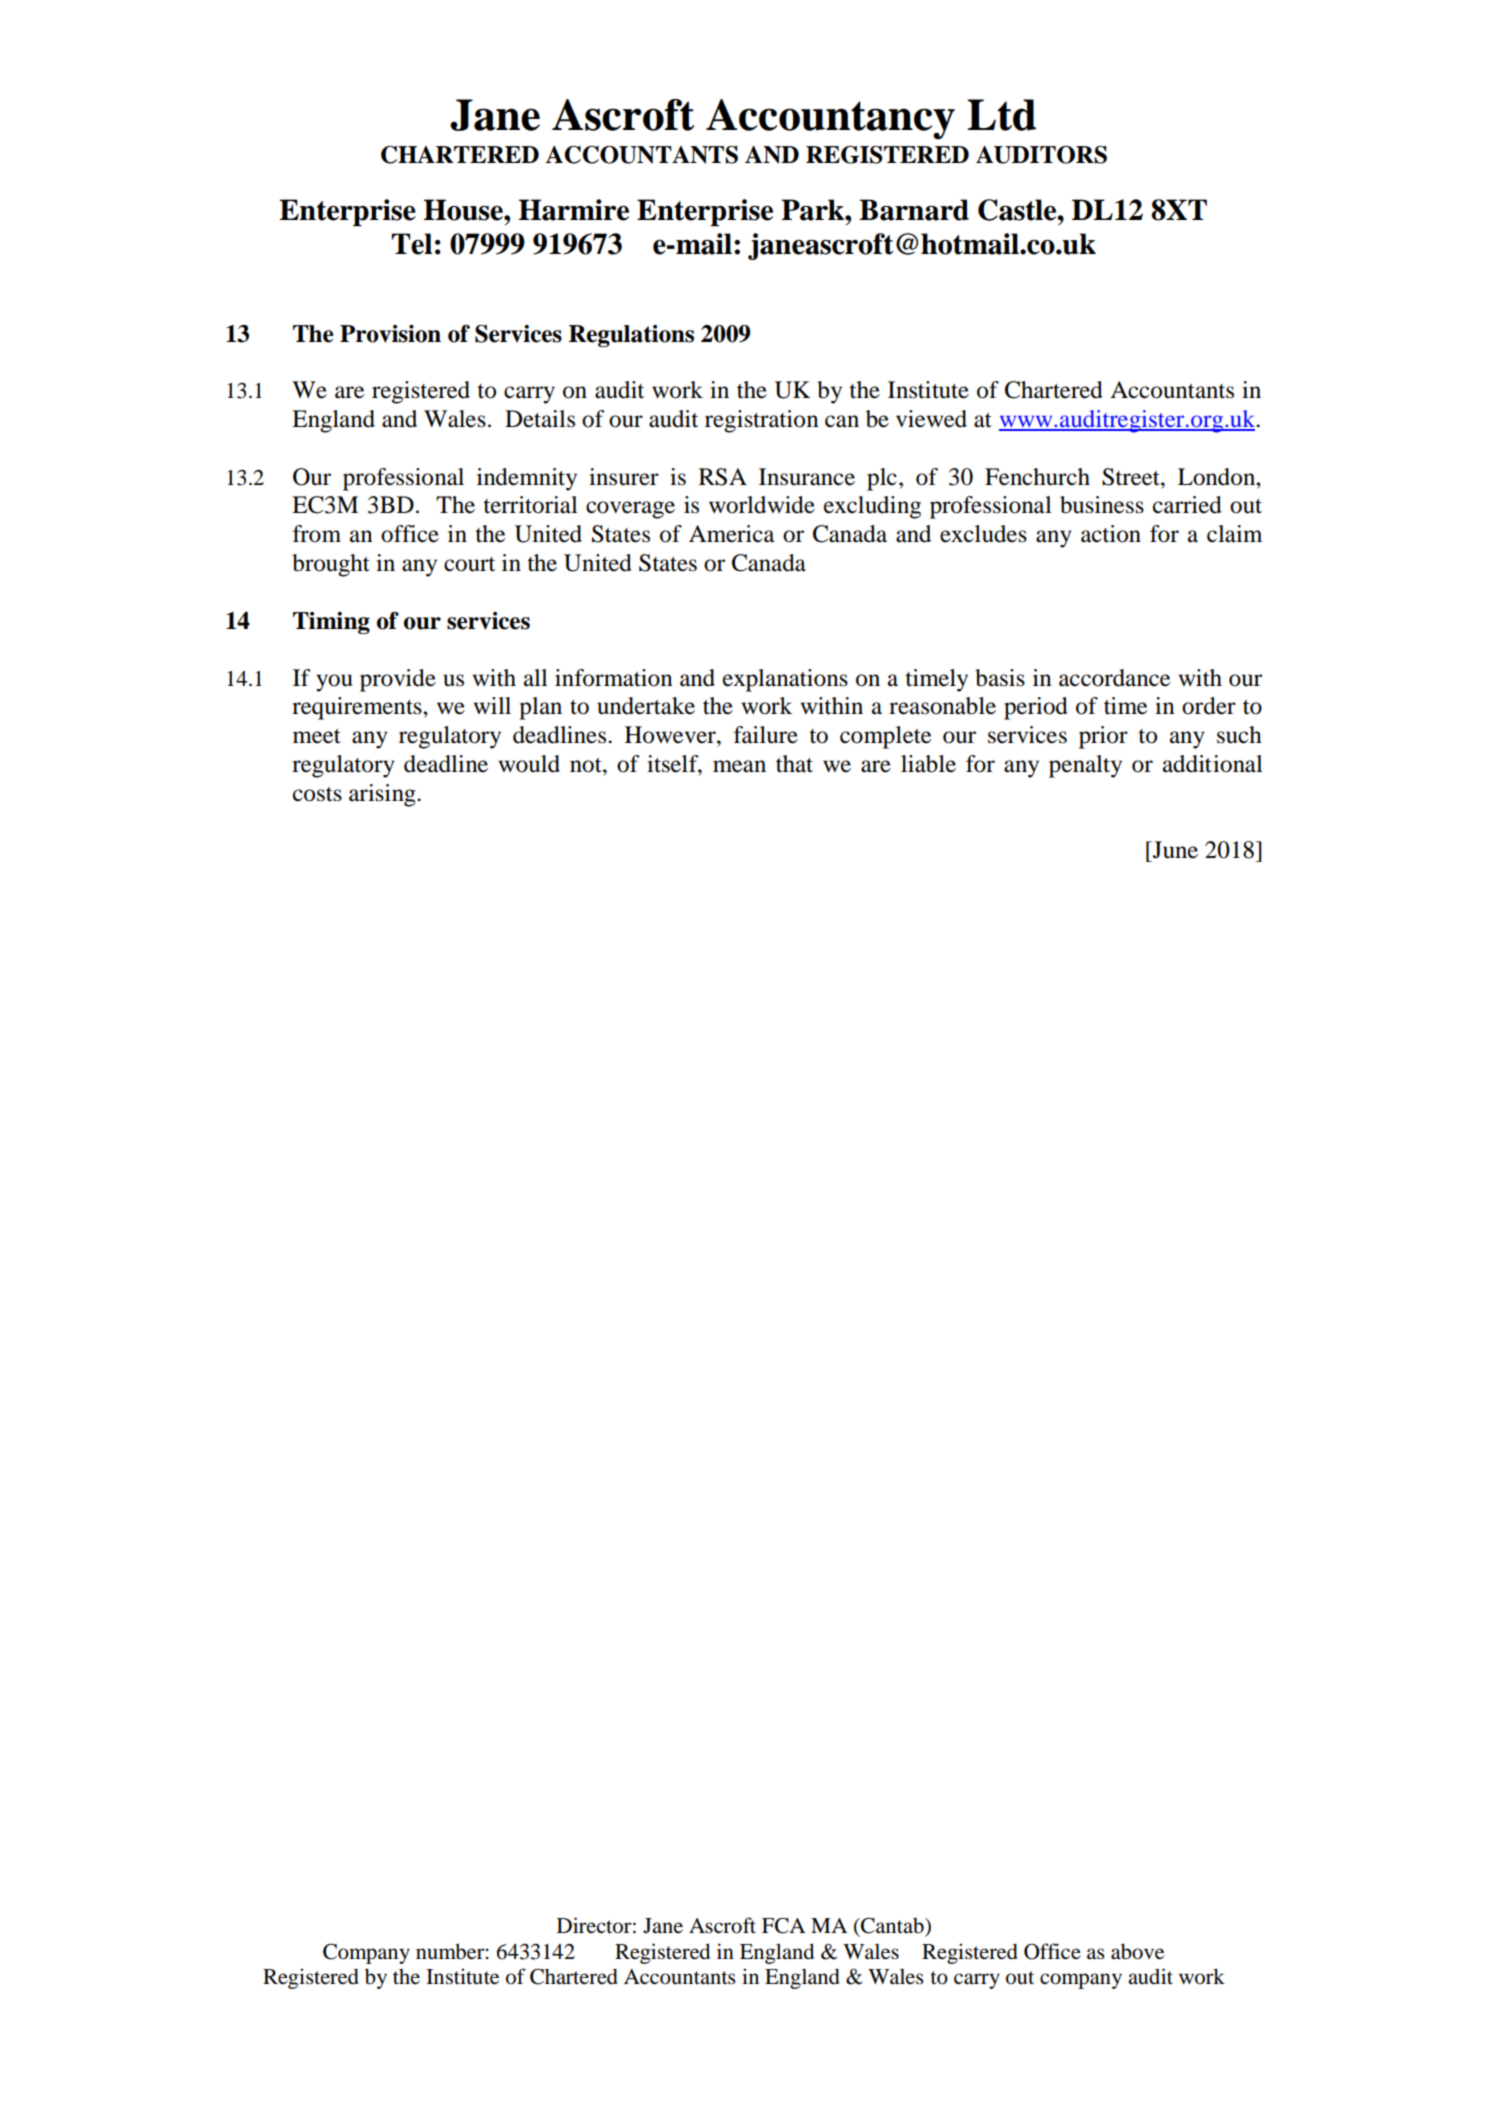 The height and width of the screenshot is (2104, 1488). Describe the element at coordinates (1001, 115) in the screenshot. I see `Ltd` at that location.
